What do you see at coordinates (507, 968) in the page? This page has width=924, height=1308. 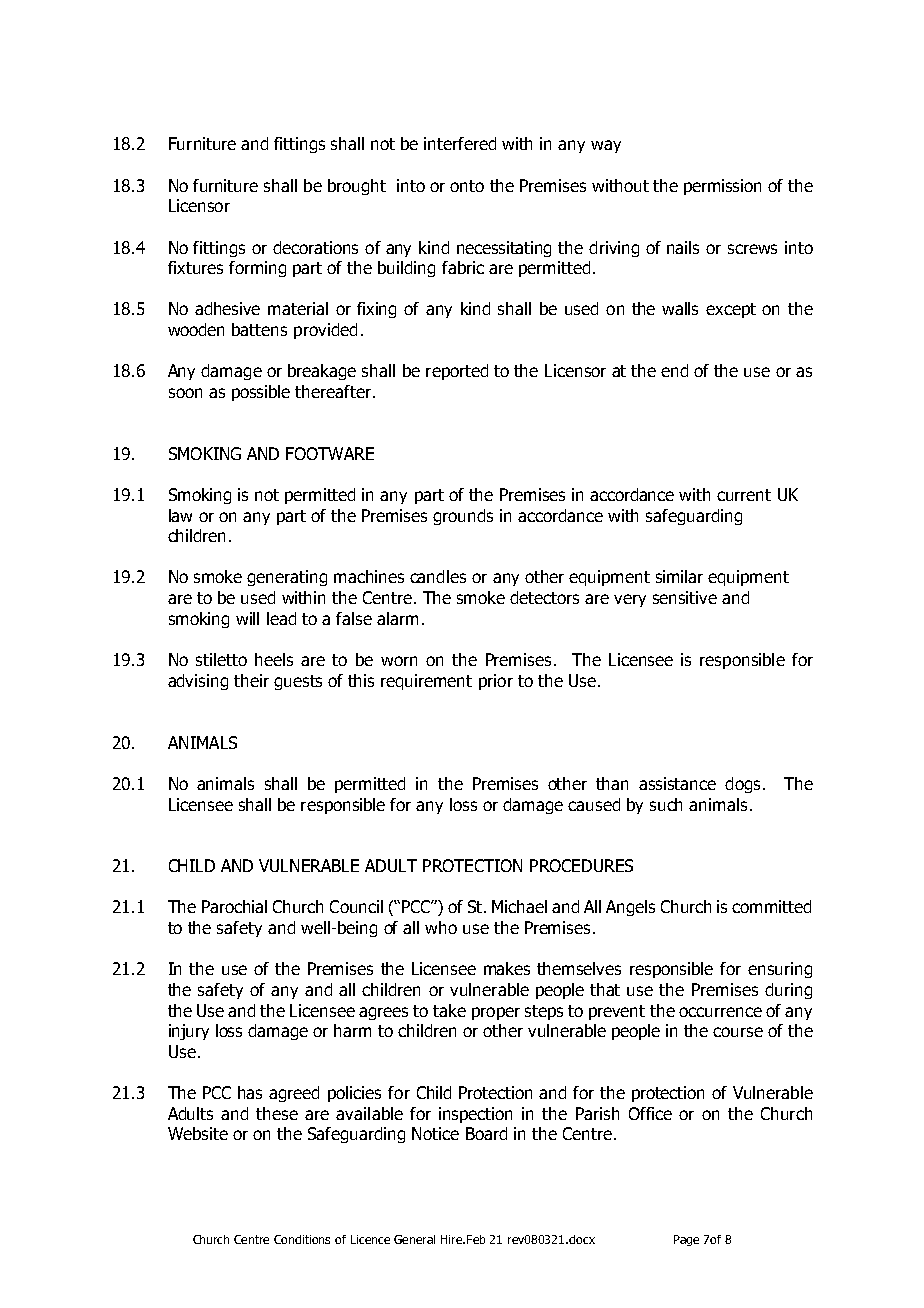 I see `makes` at bounding box center [507, 968].
